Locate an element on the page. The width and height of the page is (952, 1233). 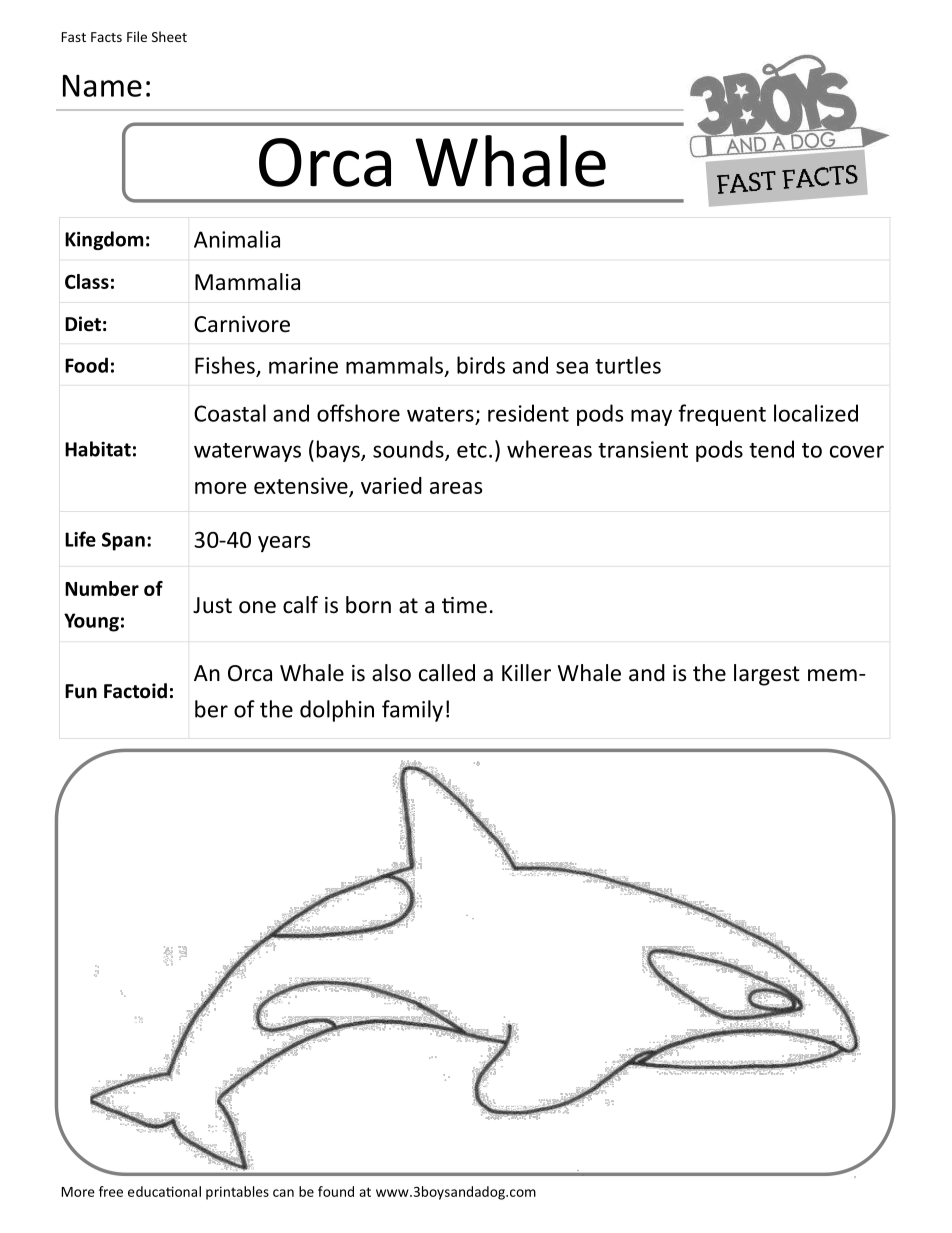
Just is located at coordinates (212, 605).
